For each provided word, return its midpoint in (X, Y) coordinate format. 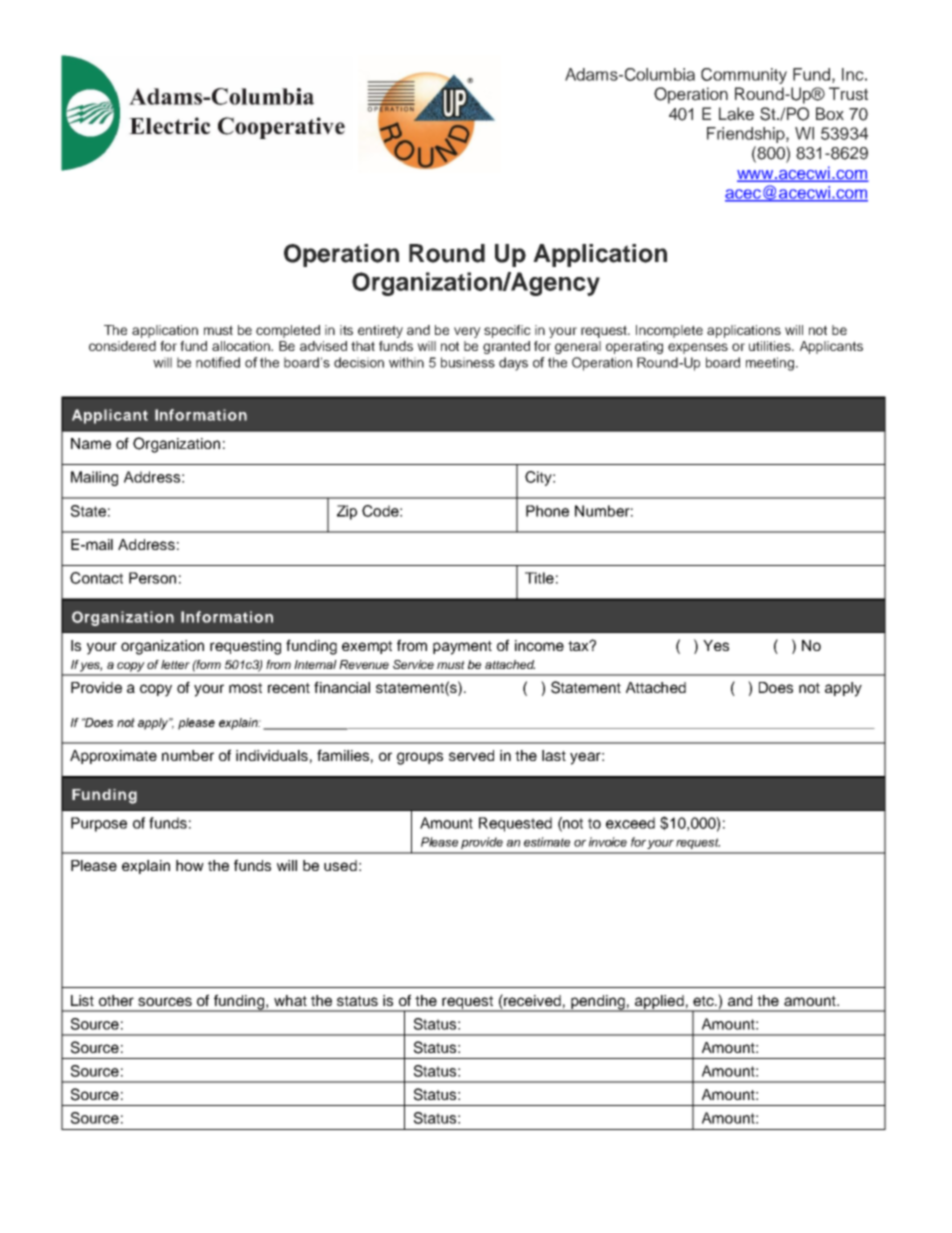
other (116, 1000)
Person (152, 578)
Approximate (113, 757)
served (471, 755)
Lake (736, 114)
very (467, 332)
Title (539, 578)
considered (122, 346)
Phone (547, 511)
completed (288, 331)
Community (744, 76)
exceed (630, 823)
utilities (771, 346)
